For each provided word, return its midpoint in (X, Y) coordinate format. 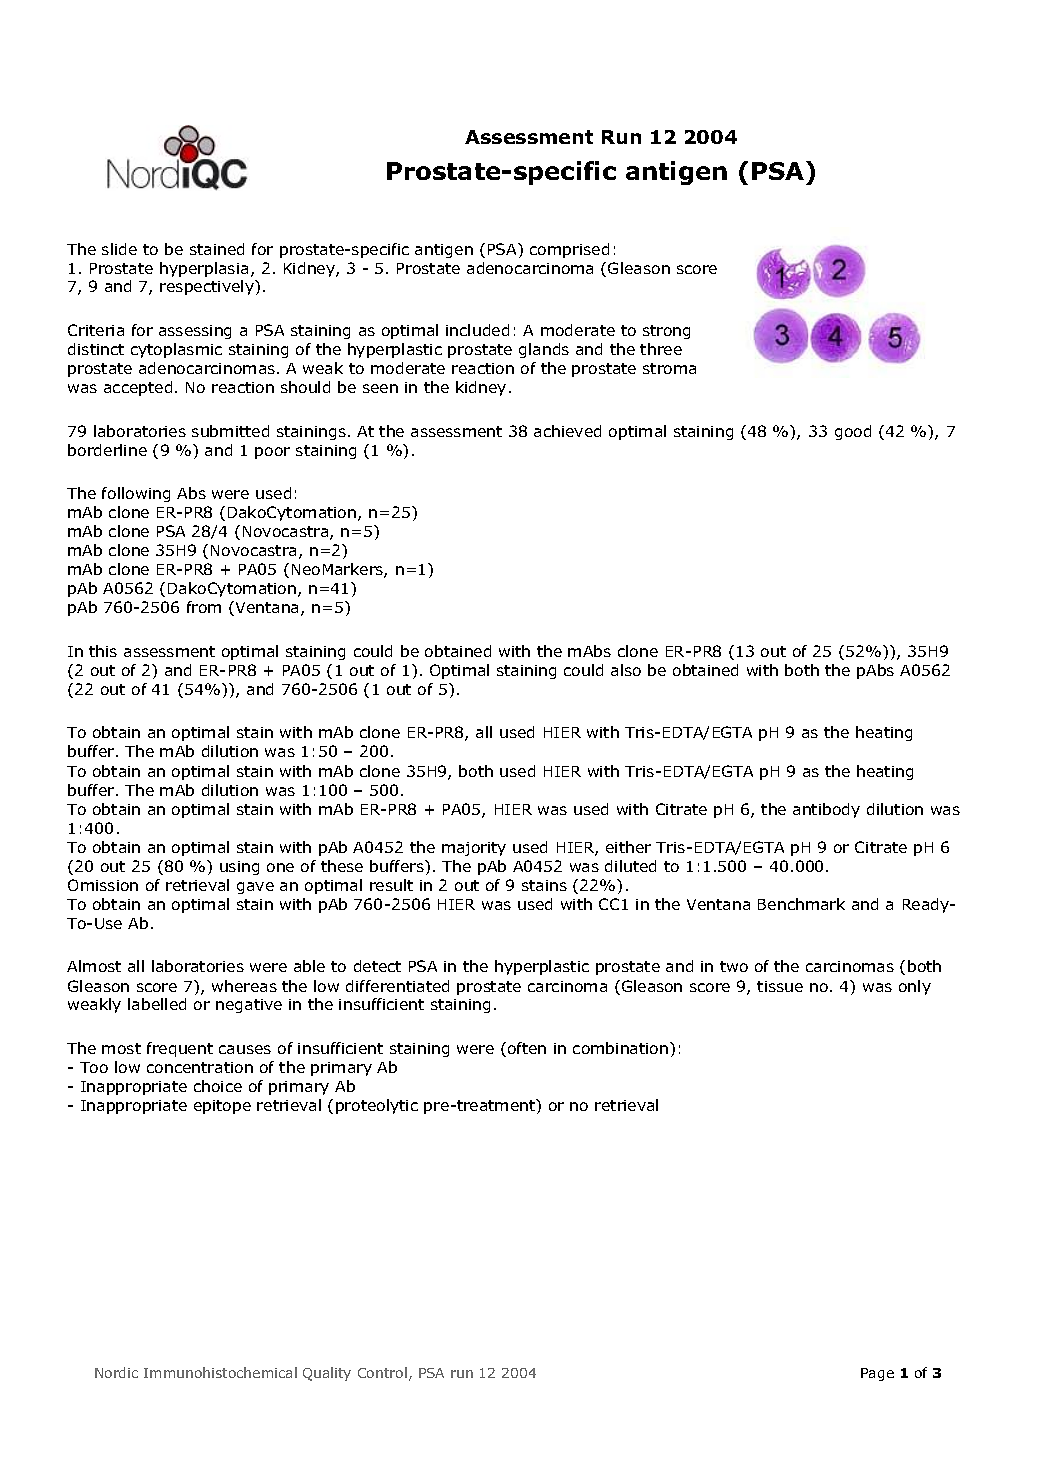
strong (666, 332)
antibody (826, 810)
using (239, 868)
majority (474, 849)
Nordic (116, 1372)
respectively (208, 287)
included (477, 330)
